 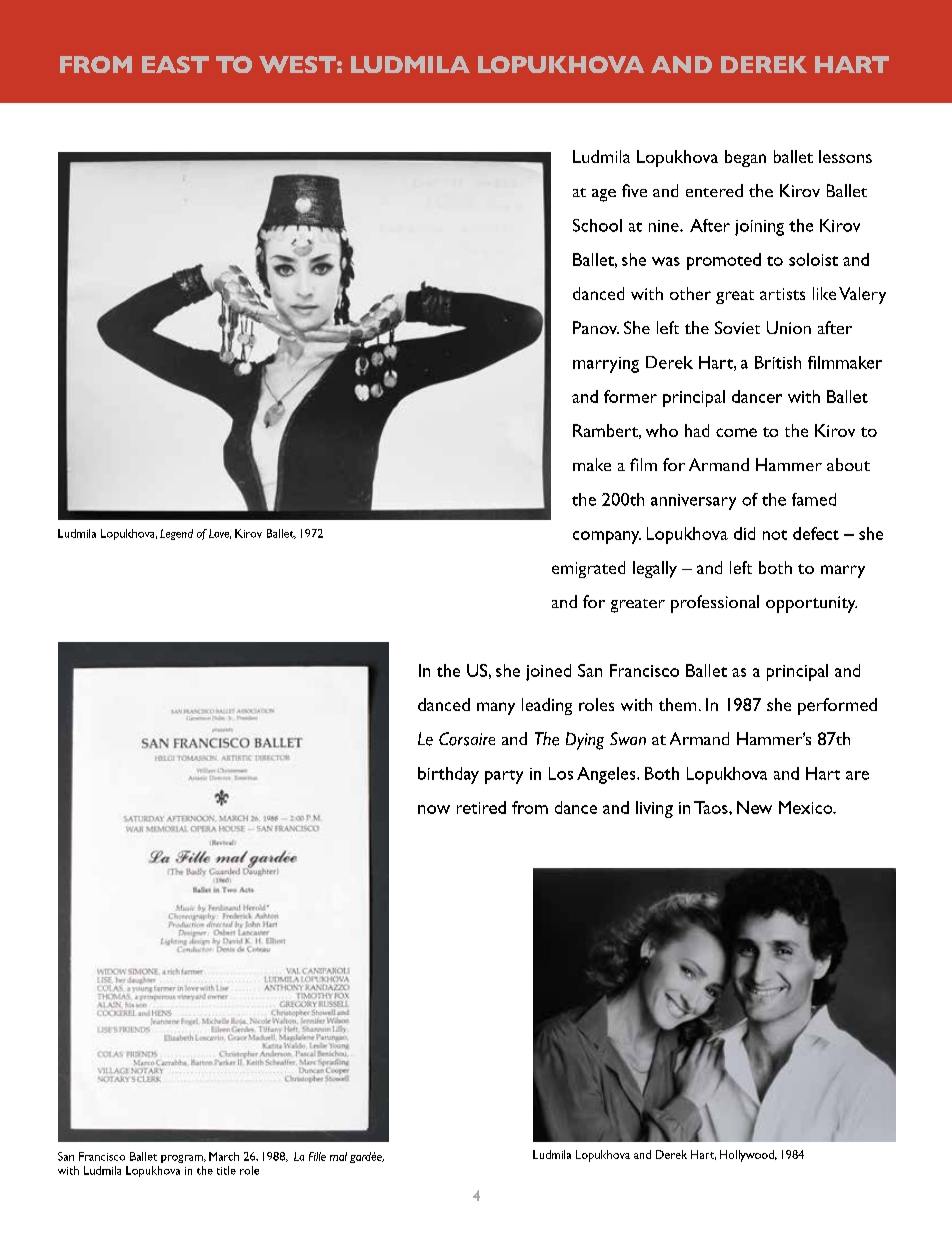 What do you see at coordinates (175, 64) in the document?
I see `EAST` at bounding box center [175, 64].
